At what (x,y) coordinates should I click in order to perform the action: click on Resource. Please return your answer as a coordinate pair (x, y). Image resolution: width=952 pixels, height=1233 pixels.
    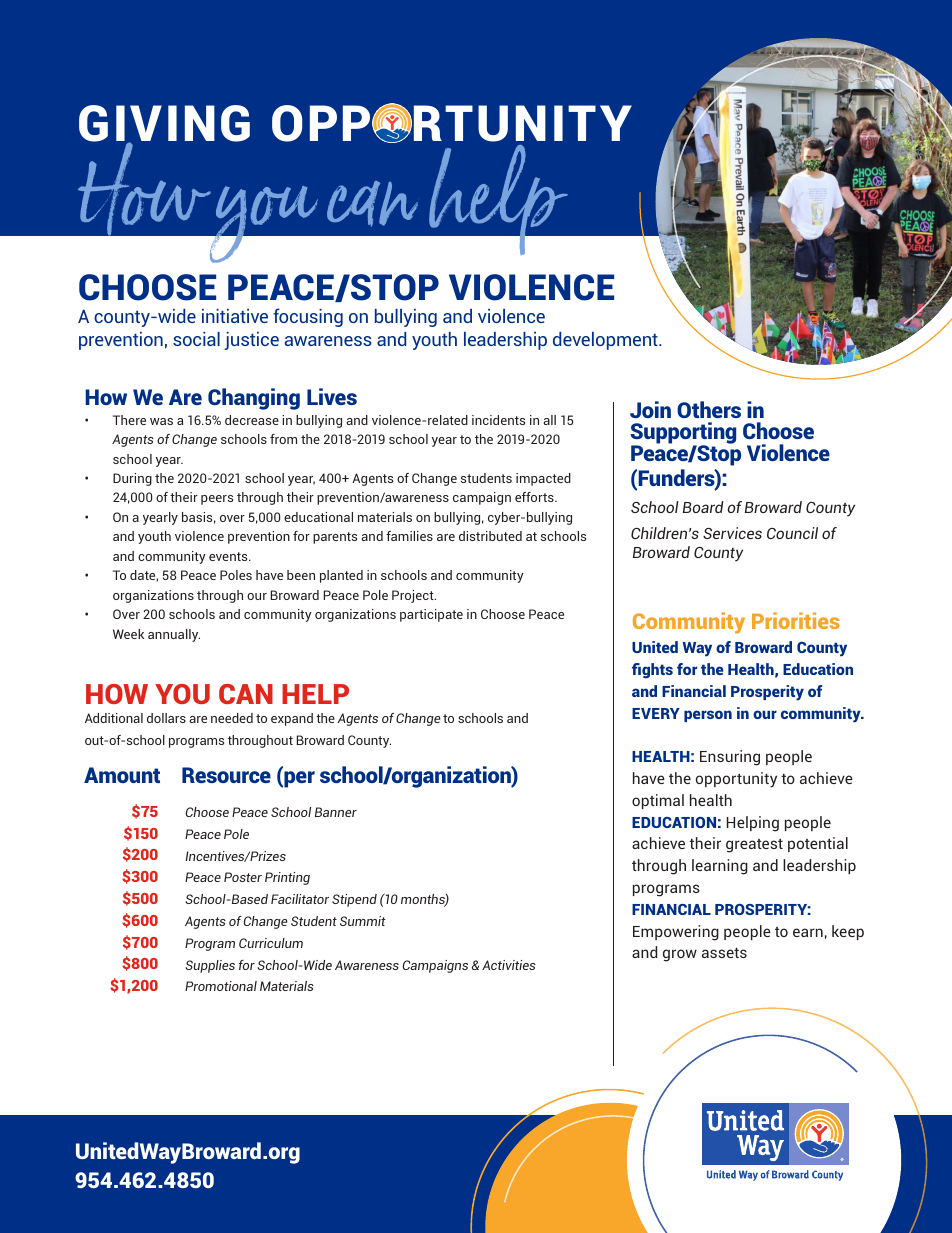
    Looking at the image, I should click on (226, 775).
